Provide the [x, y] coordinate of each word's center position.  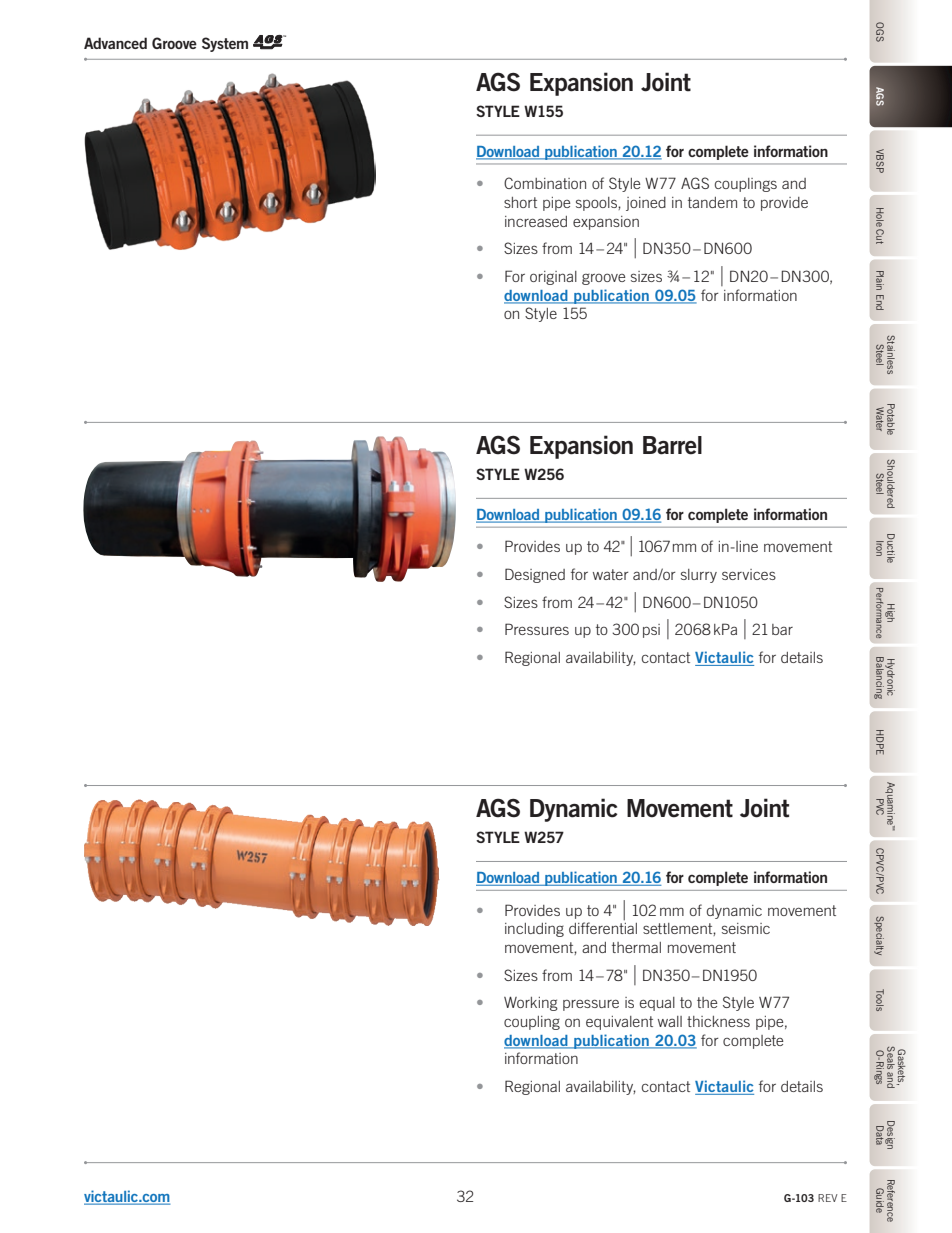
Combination [545, 183]
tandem [712, 202]
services [749, 574]
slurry [699, 576]
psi [651, 631]
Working [531, 1004]
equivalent [619, 1023]
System [225, 44]
